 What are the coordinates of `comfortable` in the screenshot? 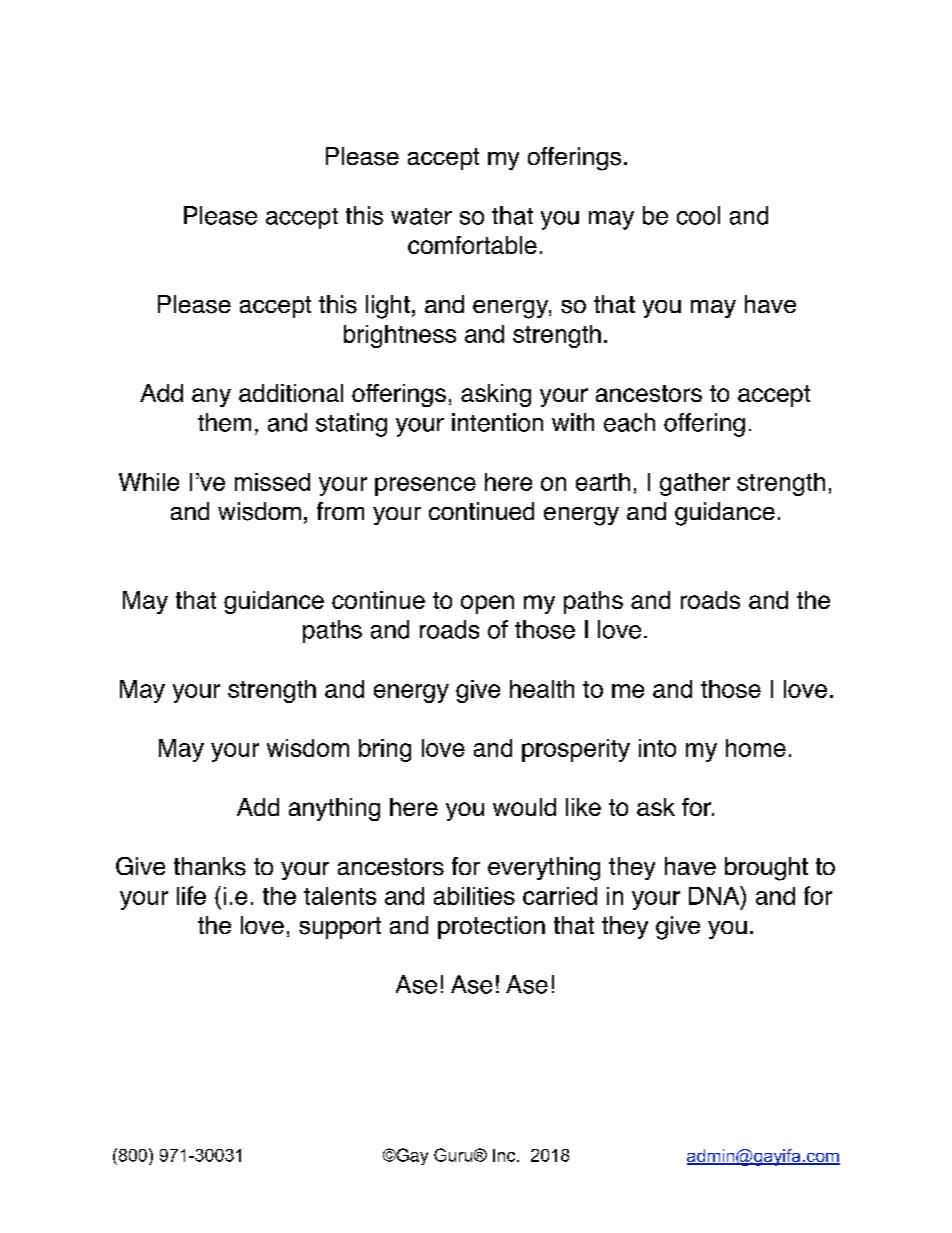 It's located at (472, 245).
